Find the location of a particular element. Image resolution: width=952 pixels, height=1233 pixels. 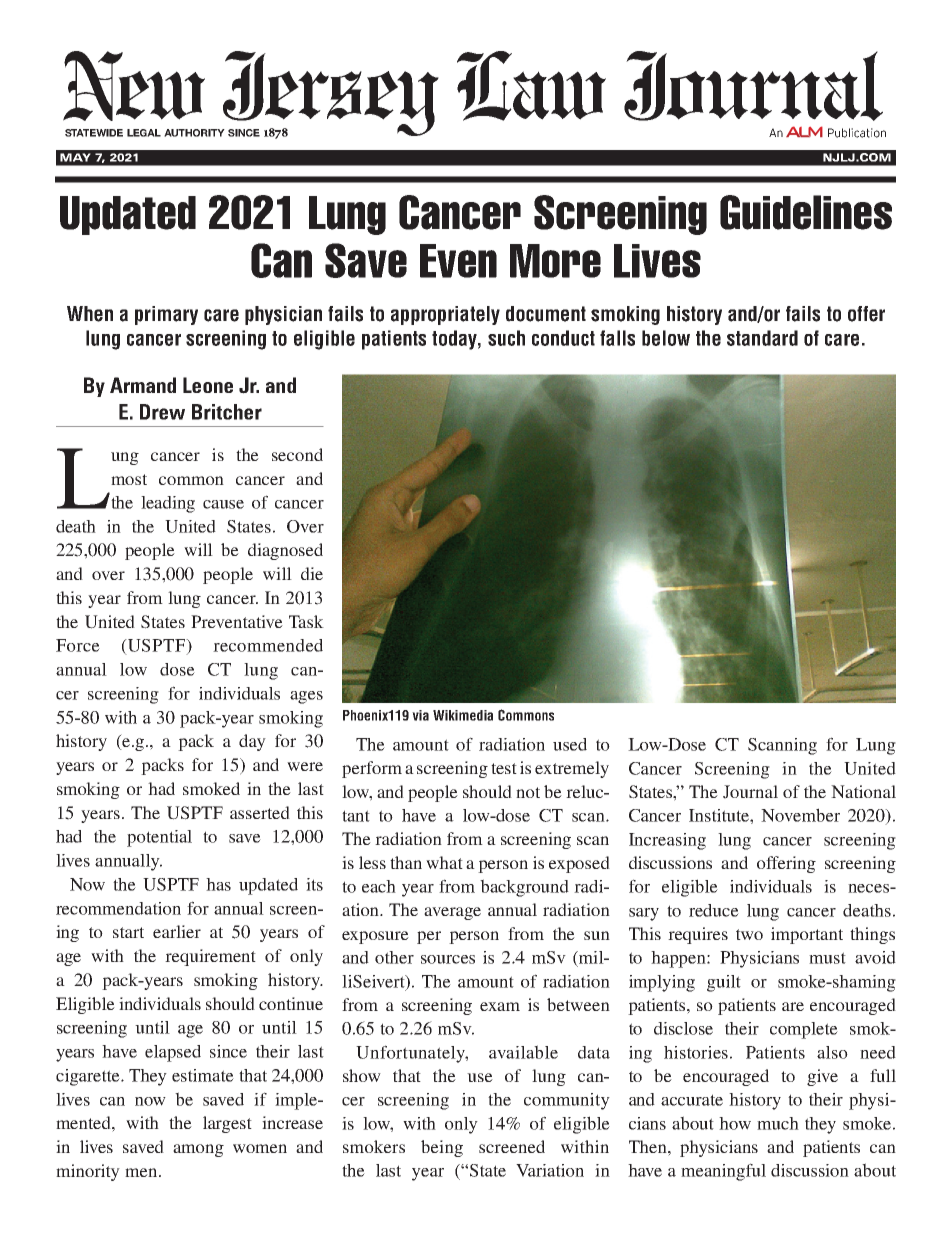

standard is located at coordinates (762, 338).
